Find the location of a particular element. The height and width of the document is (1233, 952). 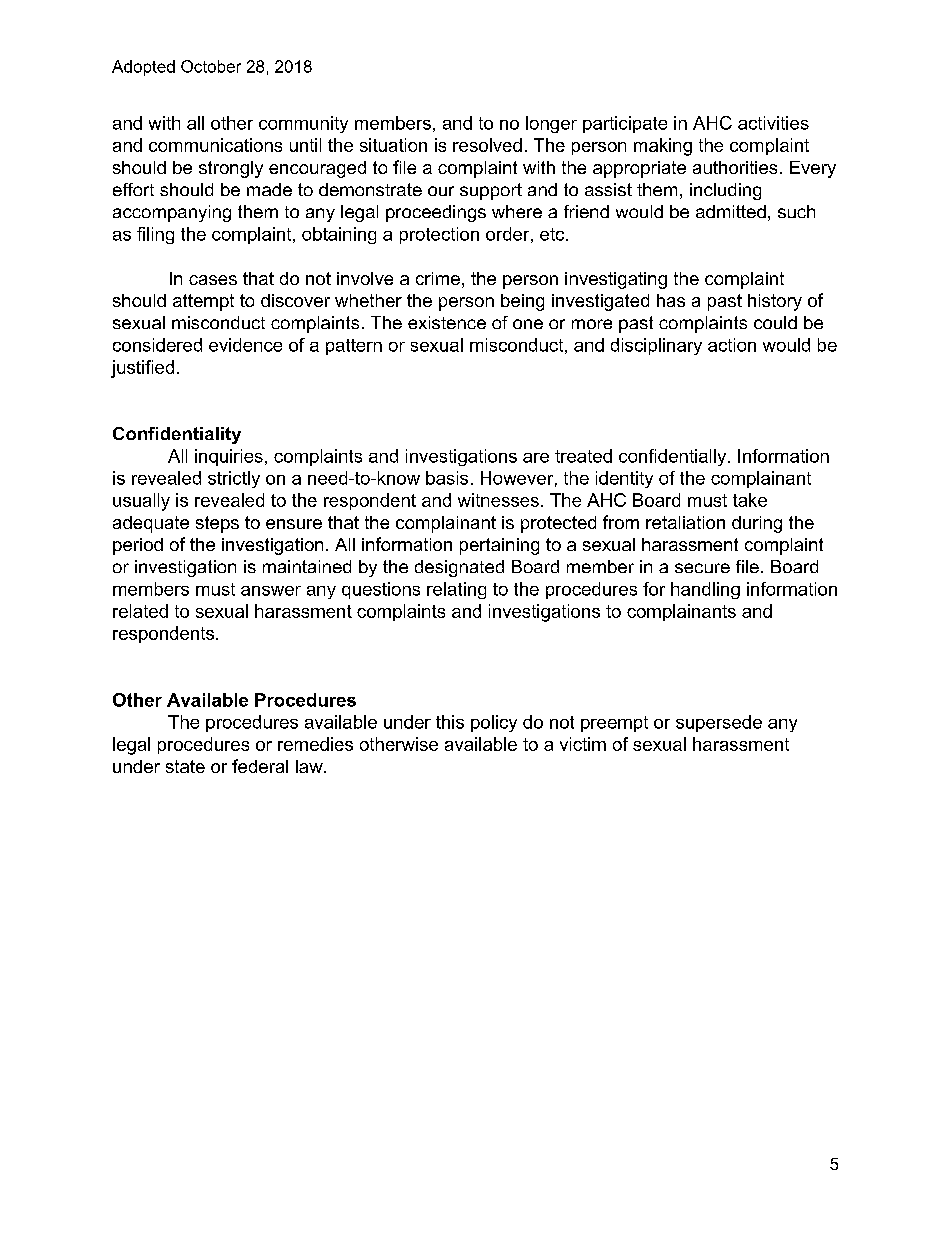

protection is located at coordinates (439, 235).
